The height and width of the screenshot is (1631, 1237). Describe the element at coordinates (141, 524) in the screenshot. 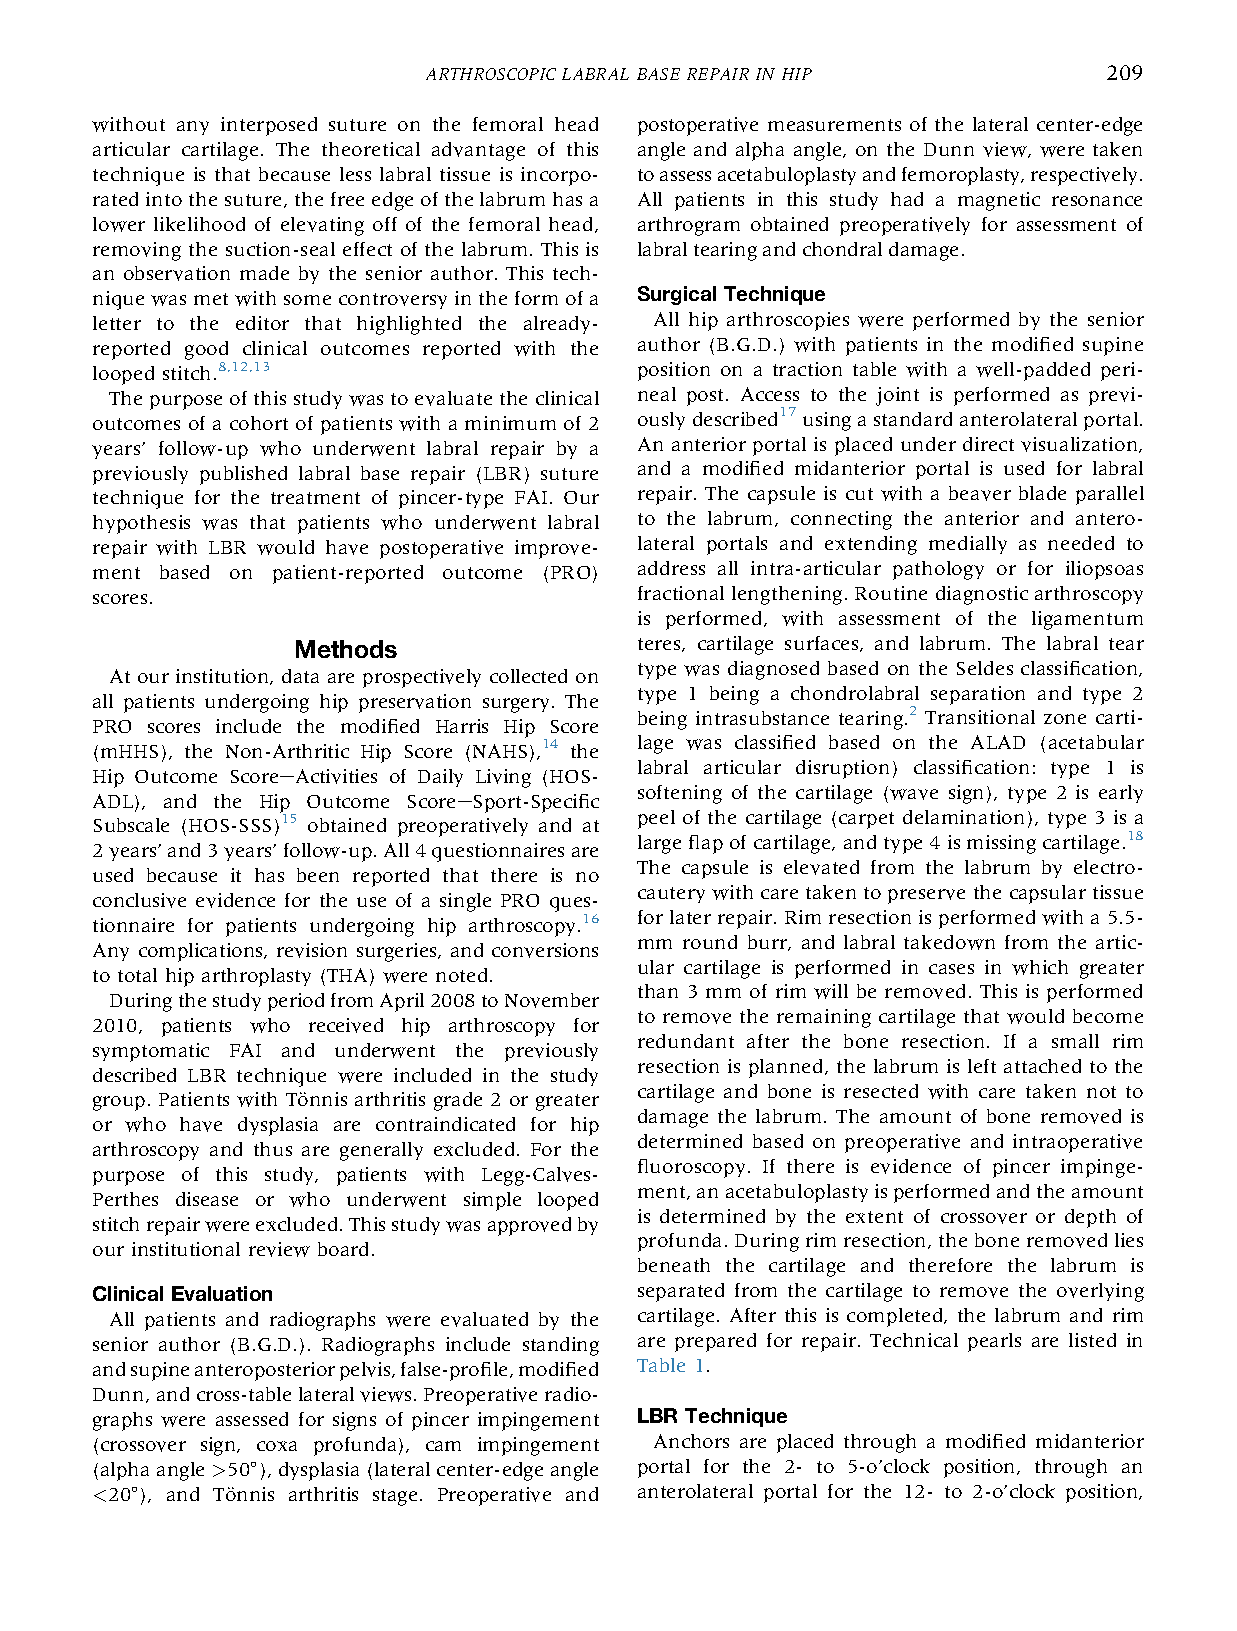

I see `hypothesis` at that location.
